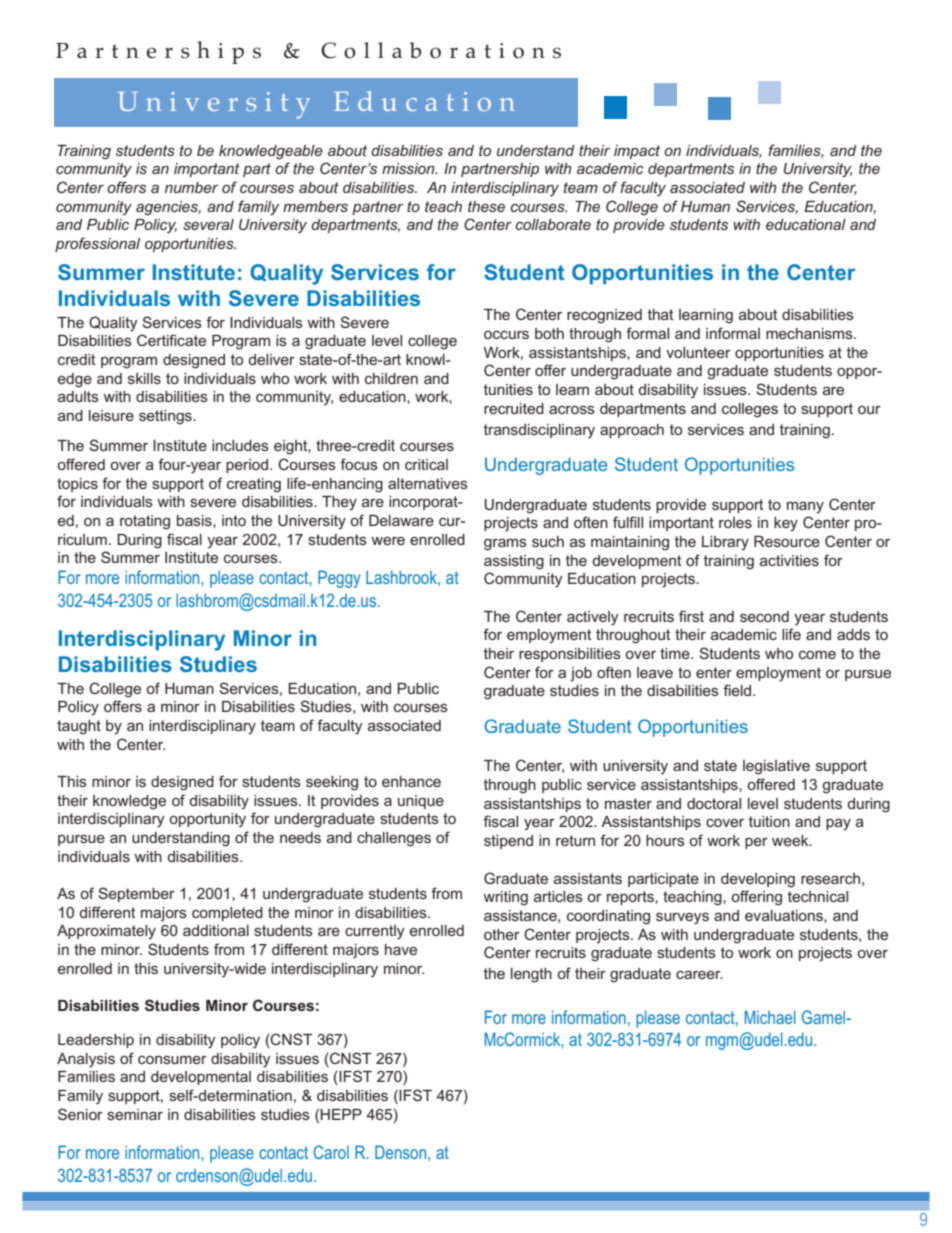  Describe the element at coordinates (637, 152) in the screenshot. I see `impact` at that location.
